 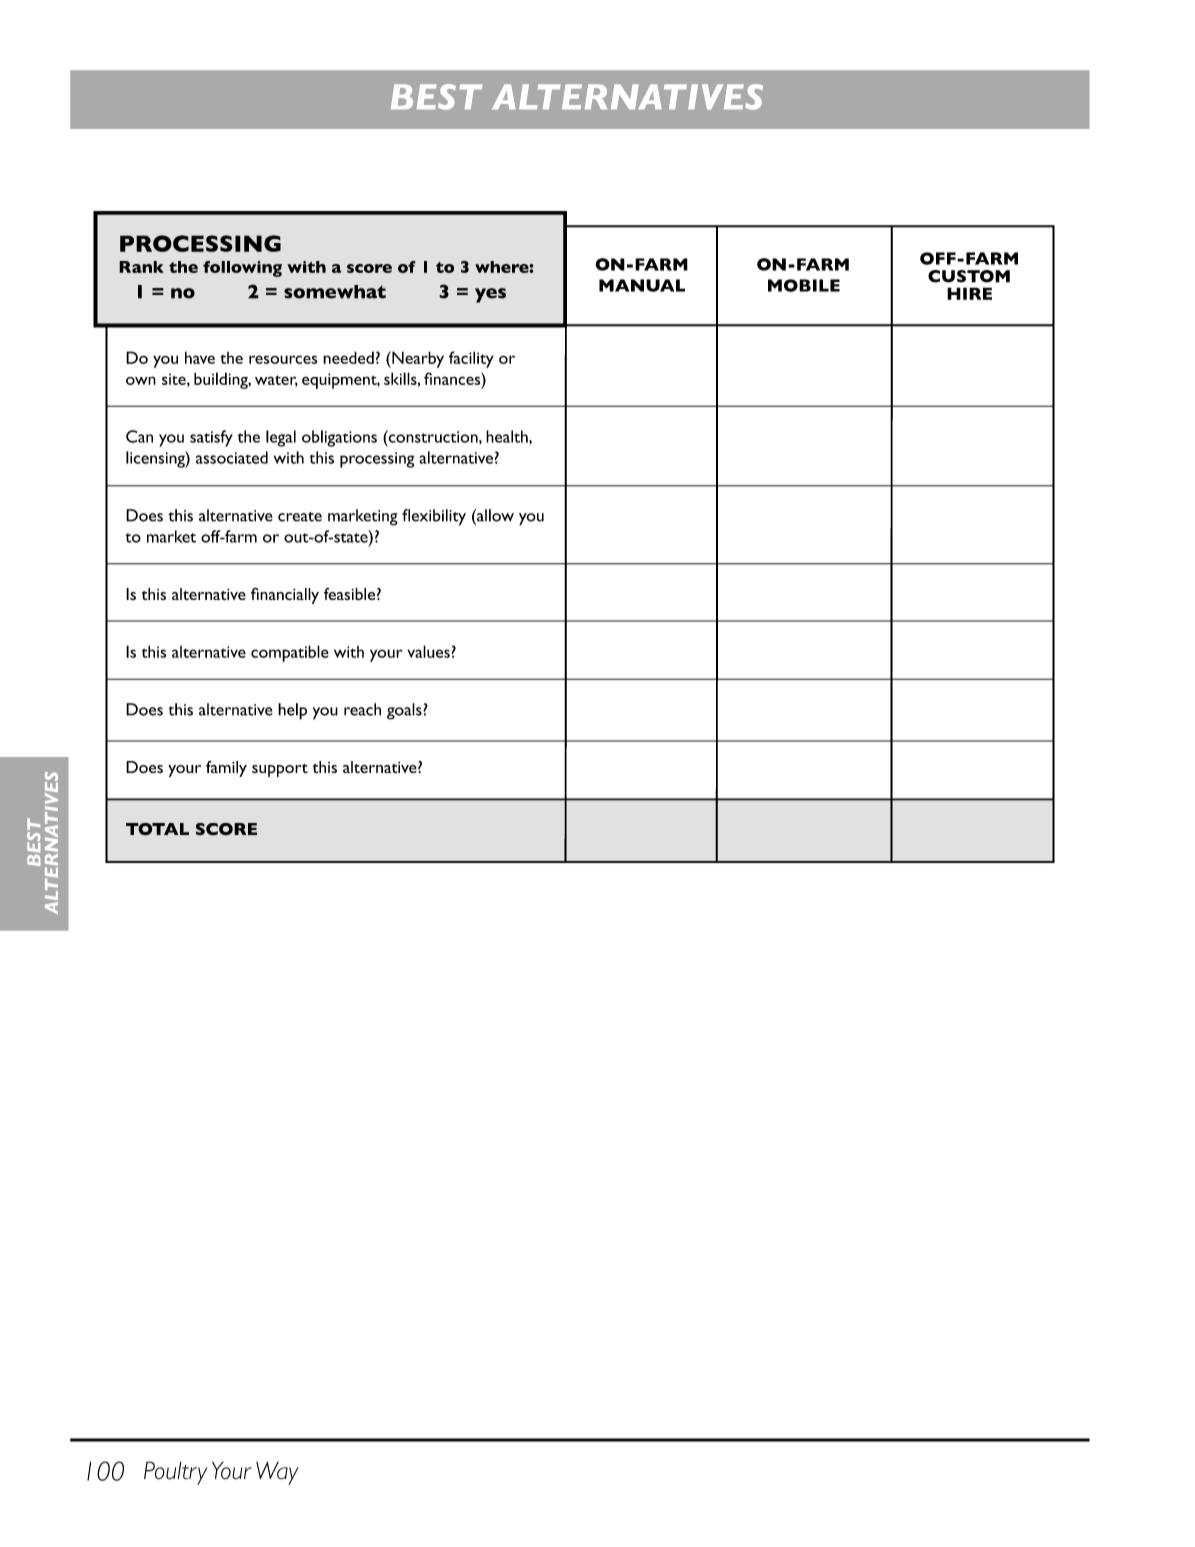 I want to click on MOBILE, so click(x=804, y=285).
